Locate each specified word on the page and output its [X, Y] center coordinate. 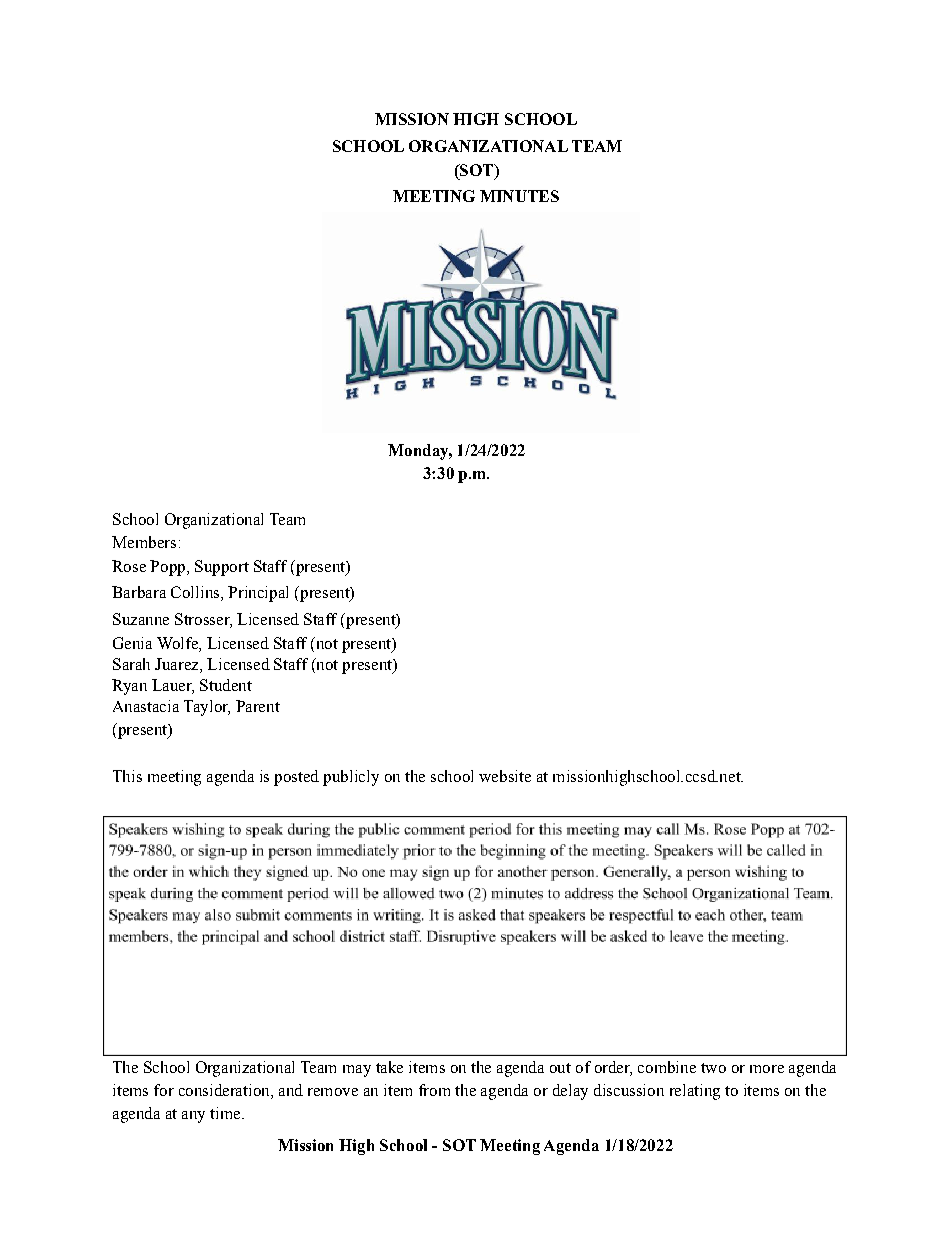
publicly [351, 778]
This [127, 776]
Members [144, 542]
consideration [225, 1091]
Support [222, 568]
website [505, 776]
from [434, 1090]
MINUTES [519, 196]
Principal [258, 594]
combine [667, 1067]
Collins [196, 593]
